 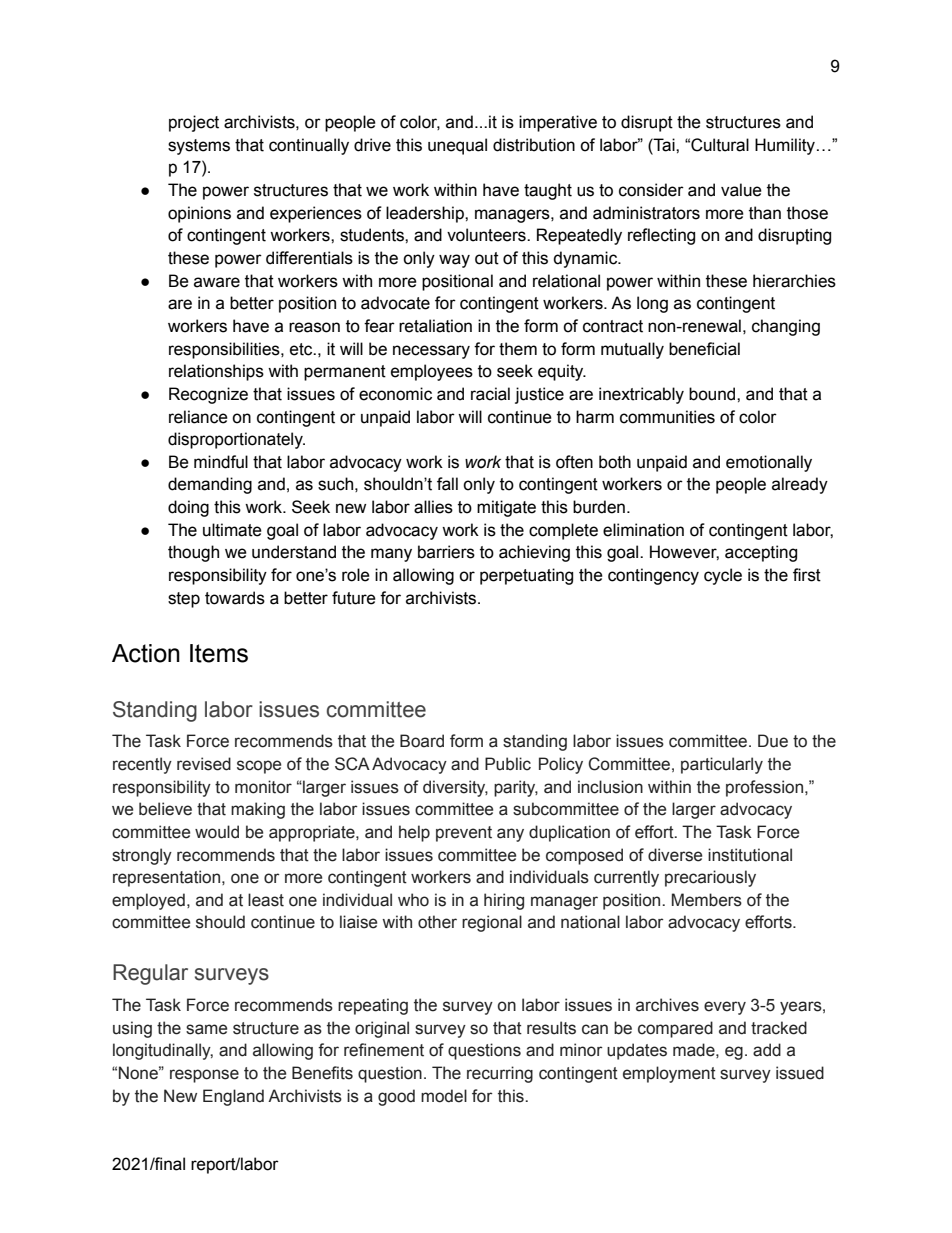 I want to click on response, so click(x=204, y=1076).
